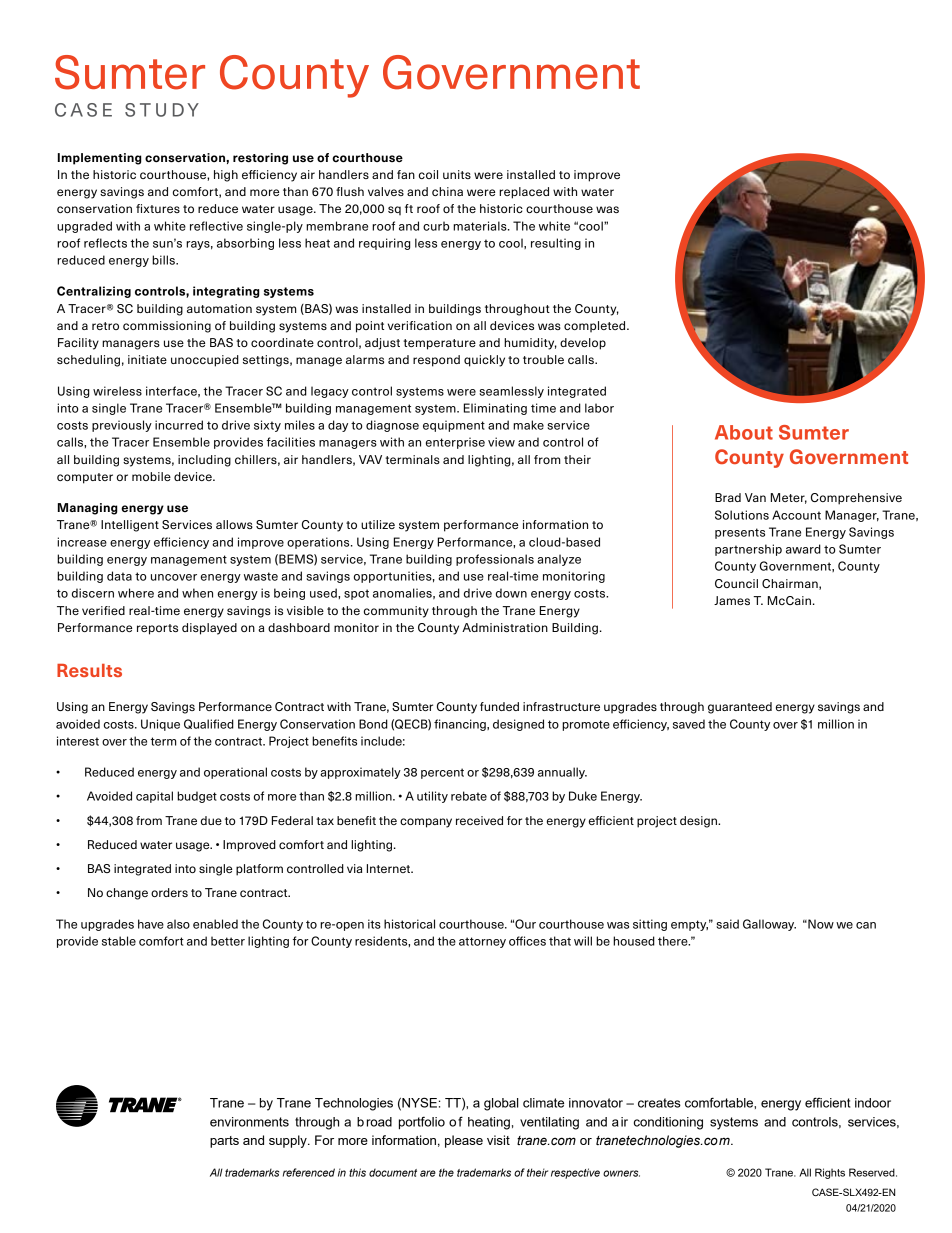  I want to click on professionals, so click(495, 560).
